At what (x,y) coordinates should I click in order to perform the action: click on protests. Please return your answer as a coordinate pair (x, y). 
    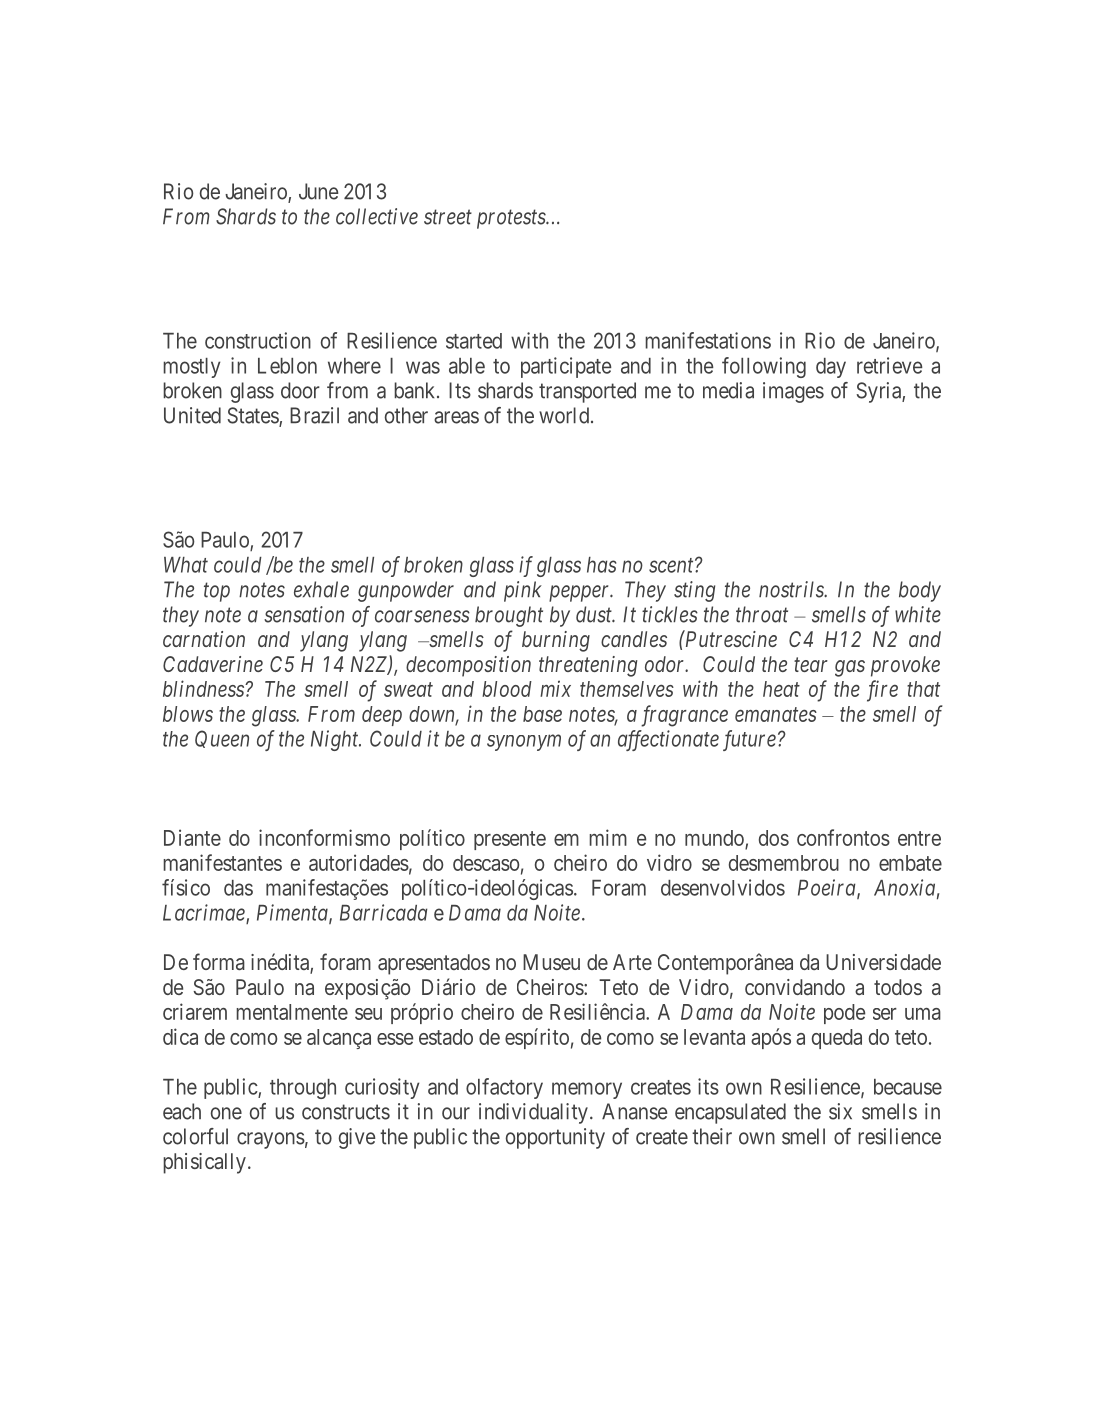
    Looking at the image, I should click on (512, 219).
